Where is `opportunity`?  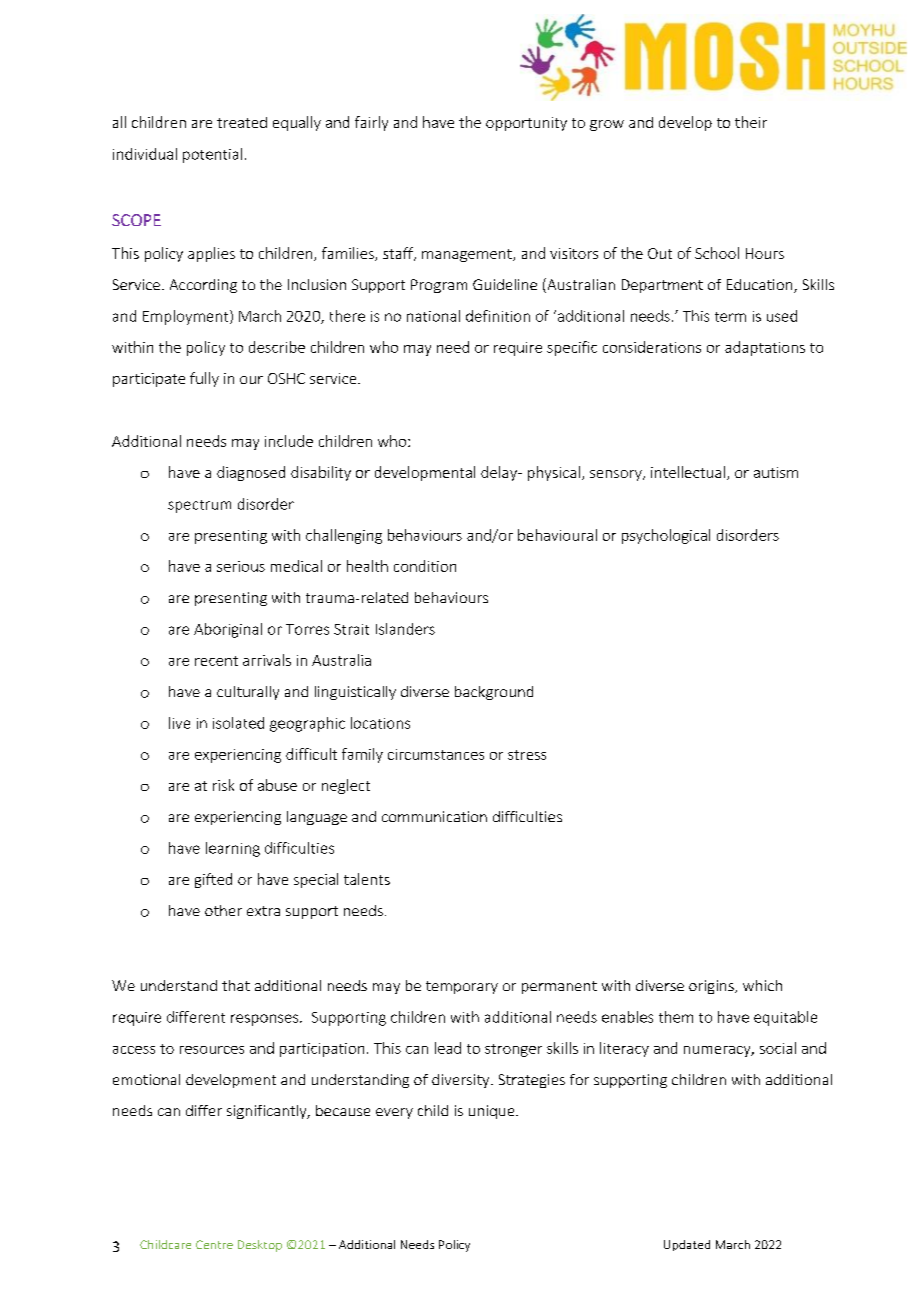 opportunity is located at coordinates (526, 124).
